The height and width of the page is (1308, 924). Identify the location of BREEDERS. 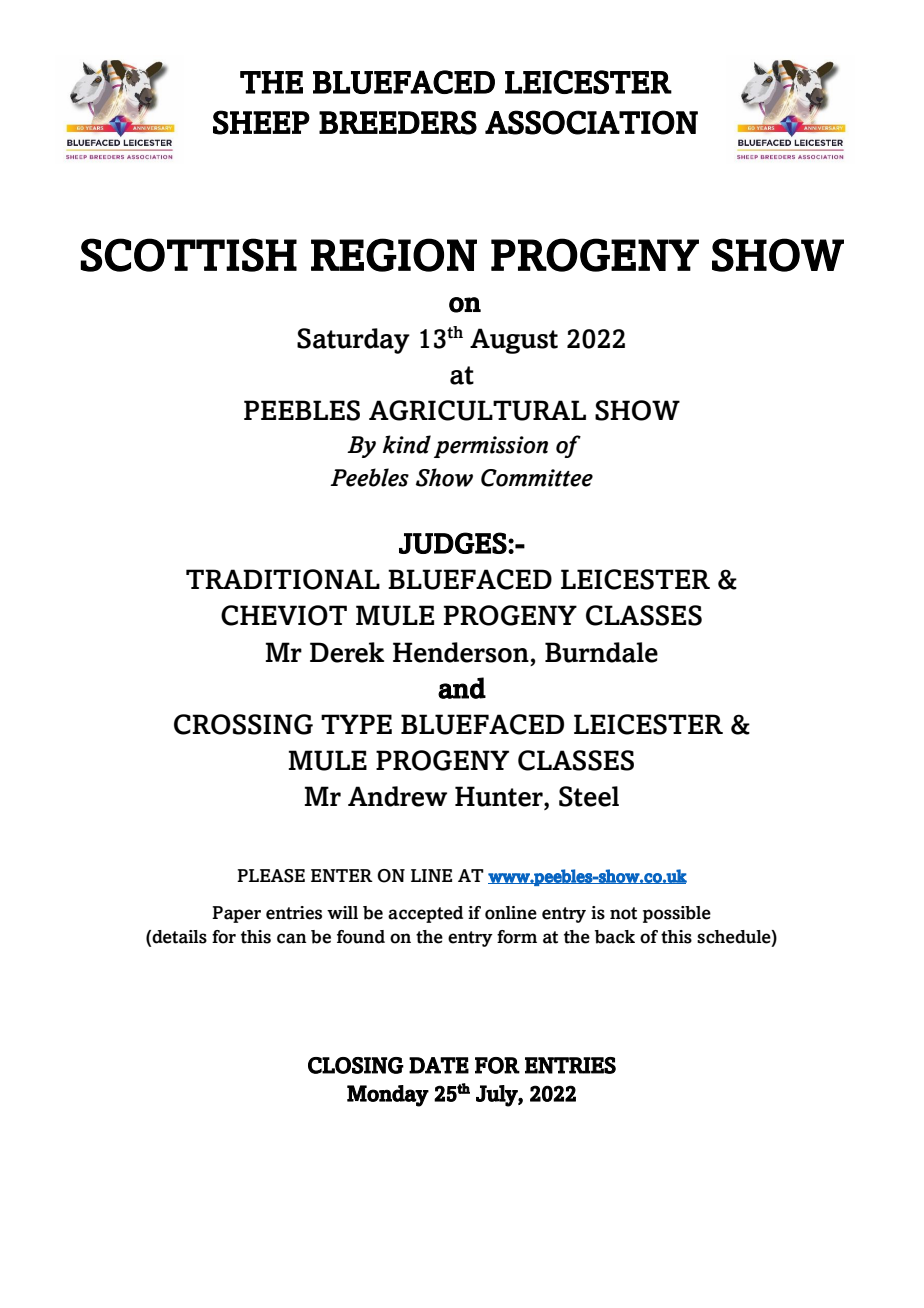
(398, 122).
